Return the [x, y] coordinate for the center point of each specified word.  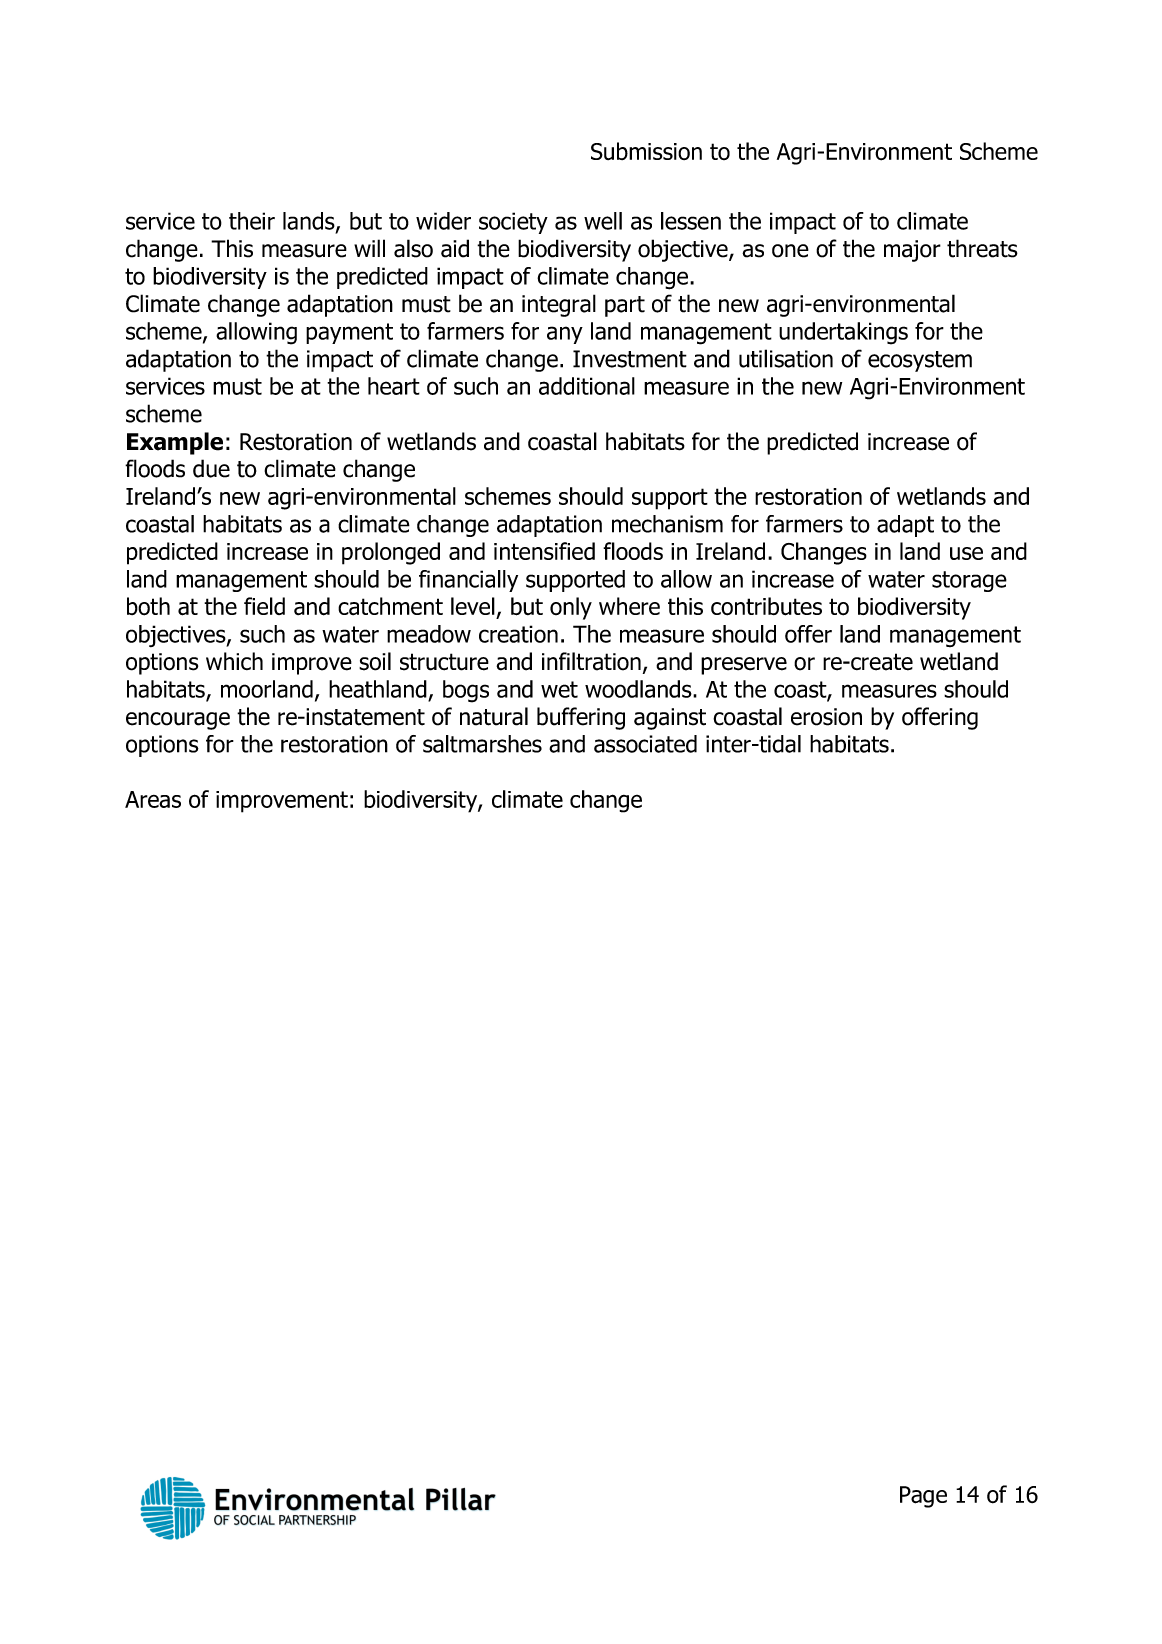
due [211, 468]
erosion [826, 717]
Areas [153, 799]
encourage [178, 721]
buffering [581, 718]
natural [494, 716]
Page [923, 1497]
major [912, 251]
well [603, 221]
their [252, 221]
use [966, 553]
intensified [544, 551]
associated [645, 744]
